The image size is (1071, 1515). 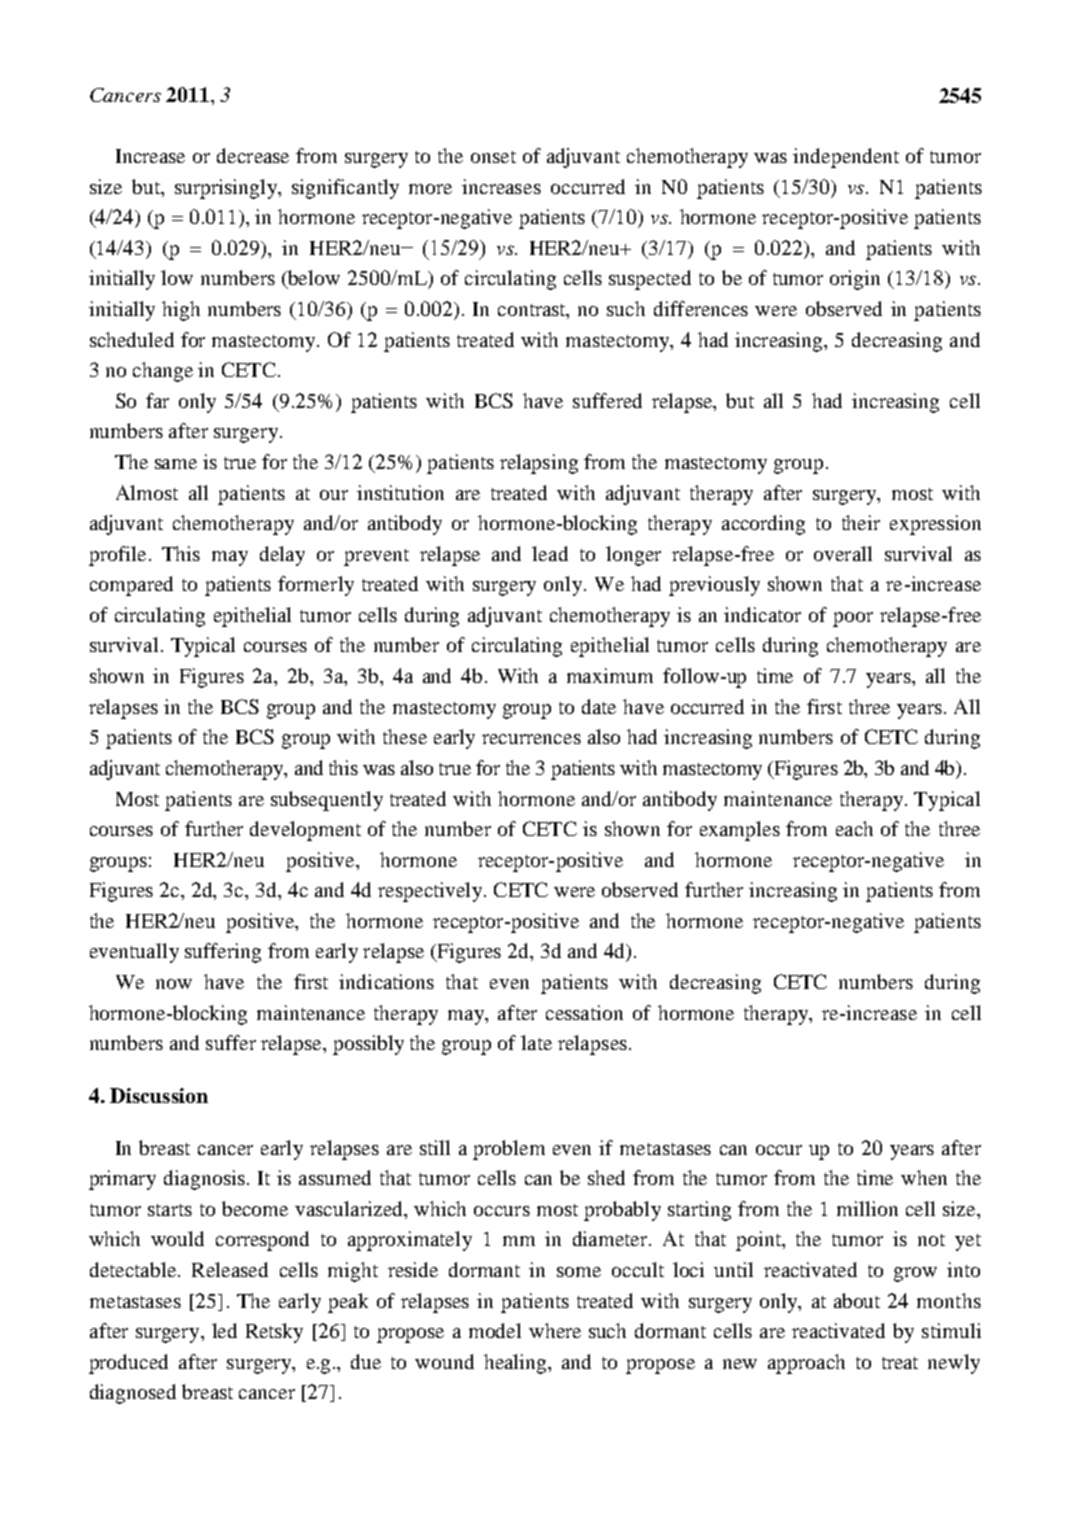 What do you see at coordinates (493, 157) in the screenshot?
I see `onset` at bounding box center [493, 157].
